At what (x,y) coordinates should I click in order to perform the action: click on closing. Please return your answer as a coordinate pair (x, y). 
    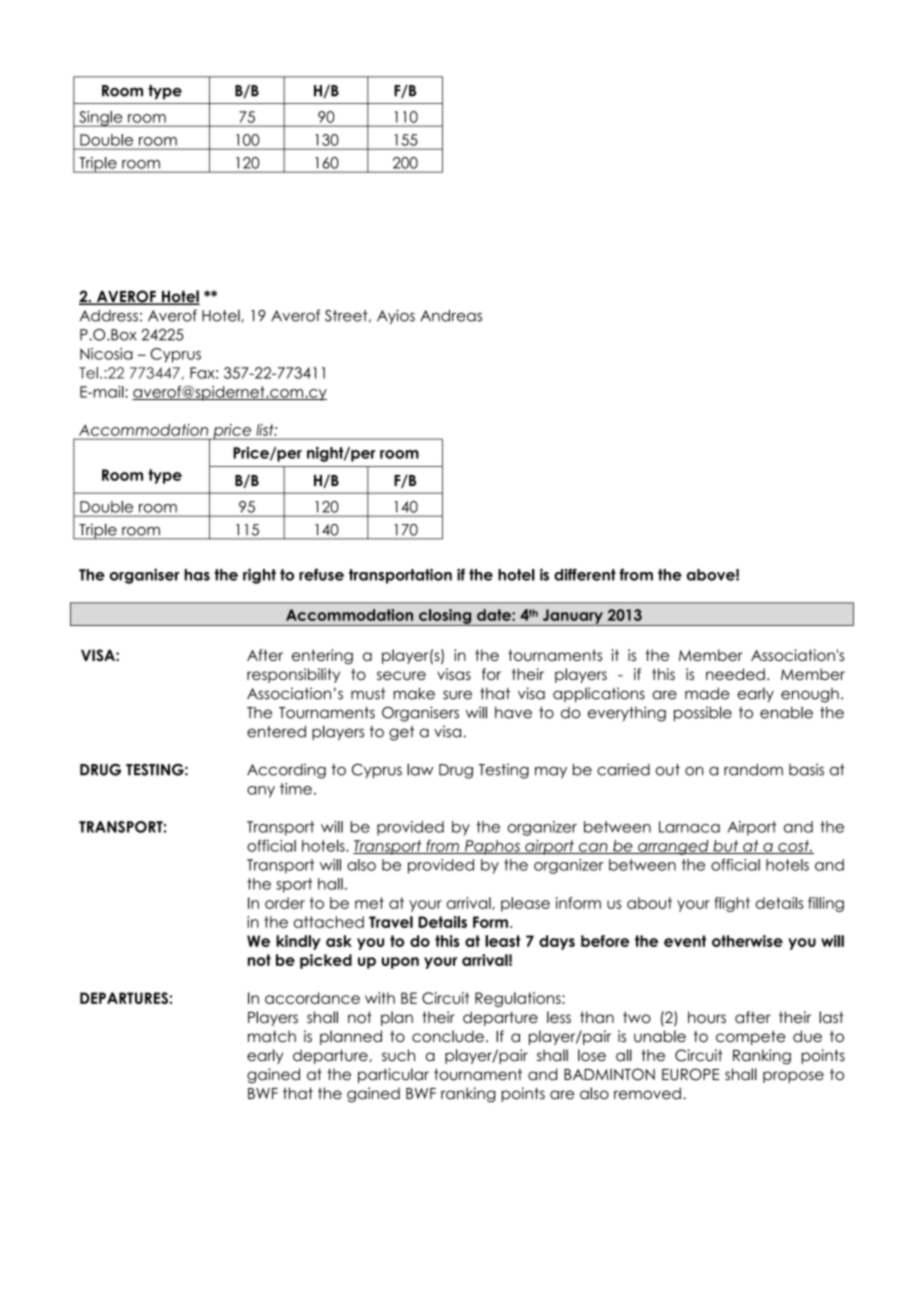
    Looking at the image, I should click on (445, 617).
